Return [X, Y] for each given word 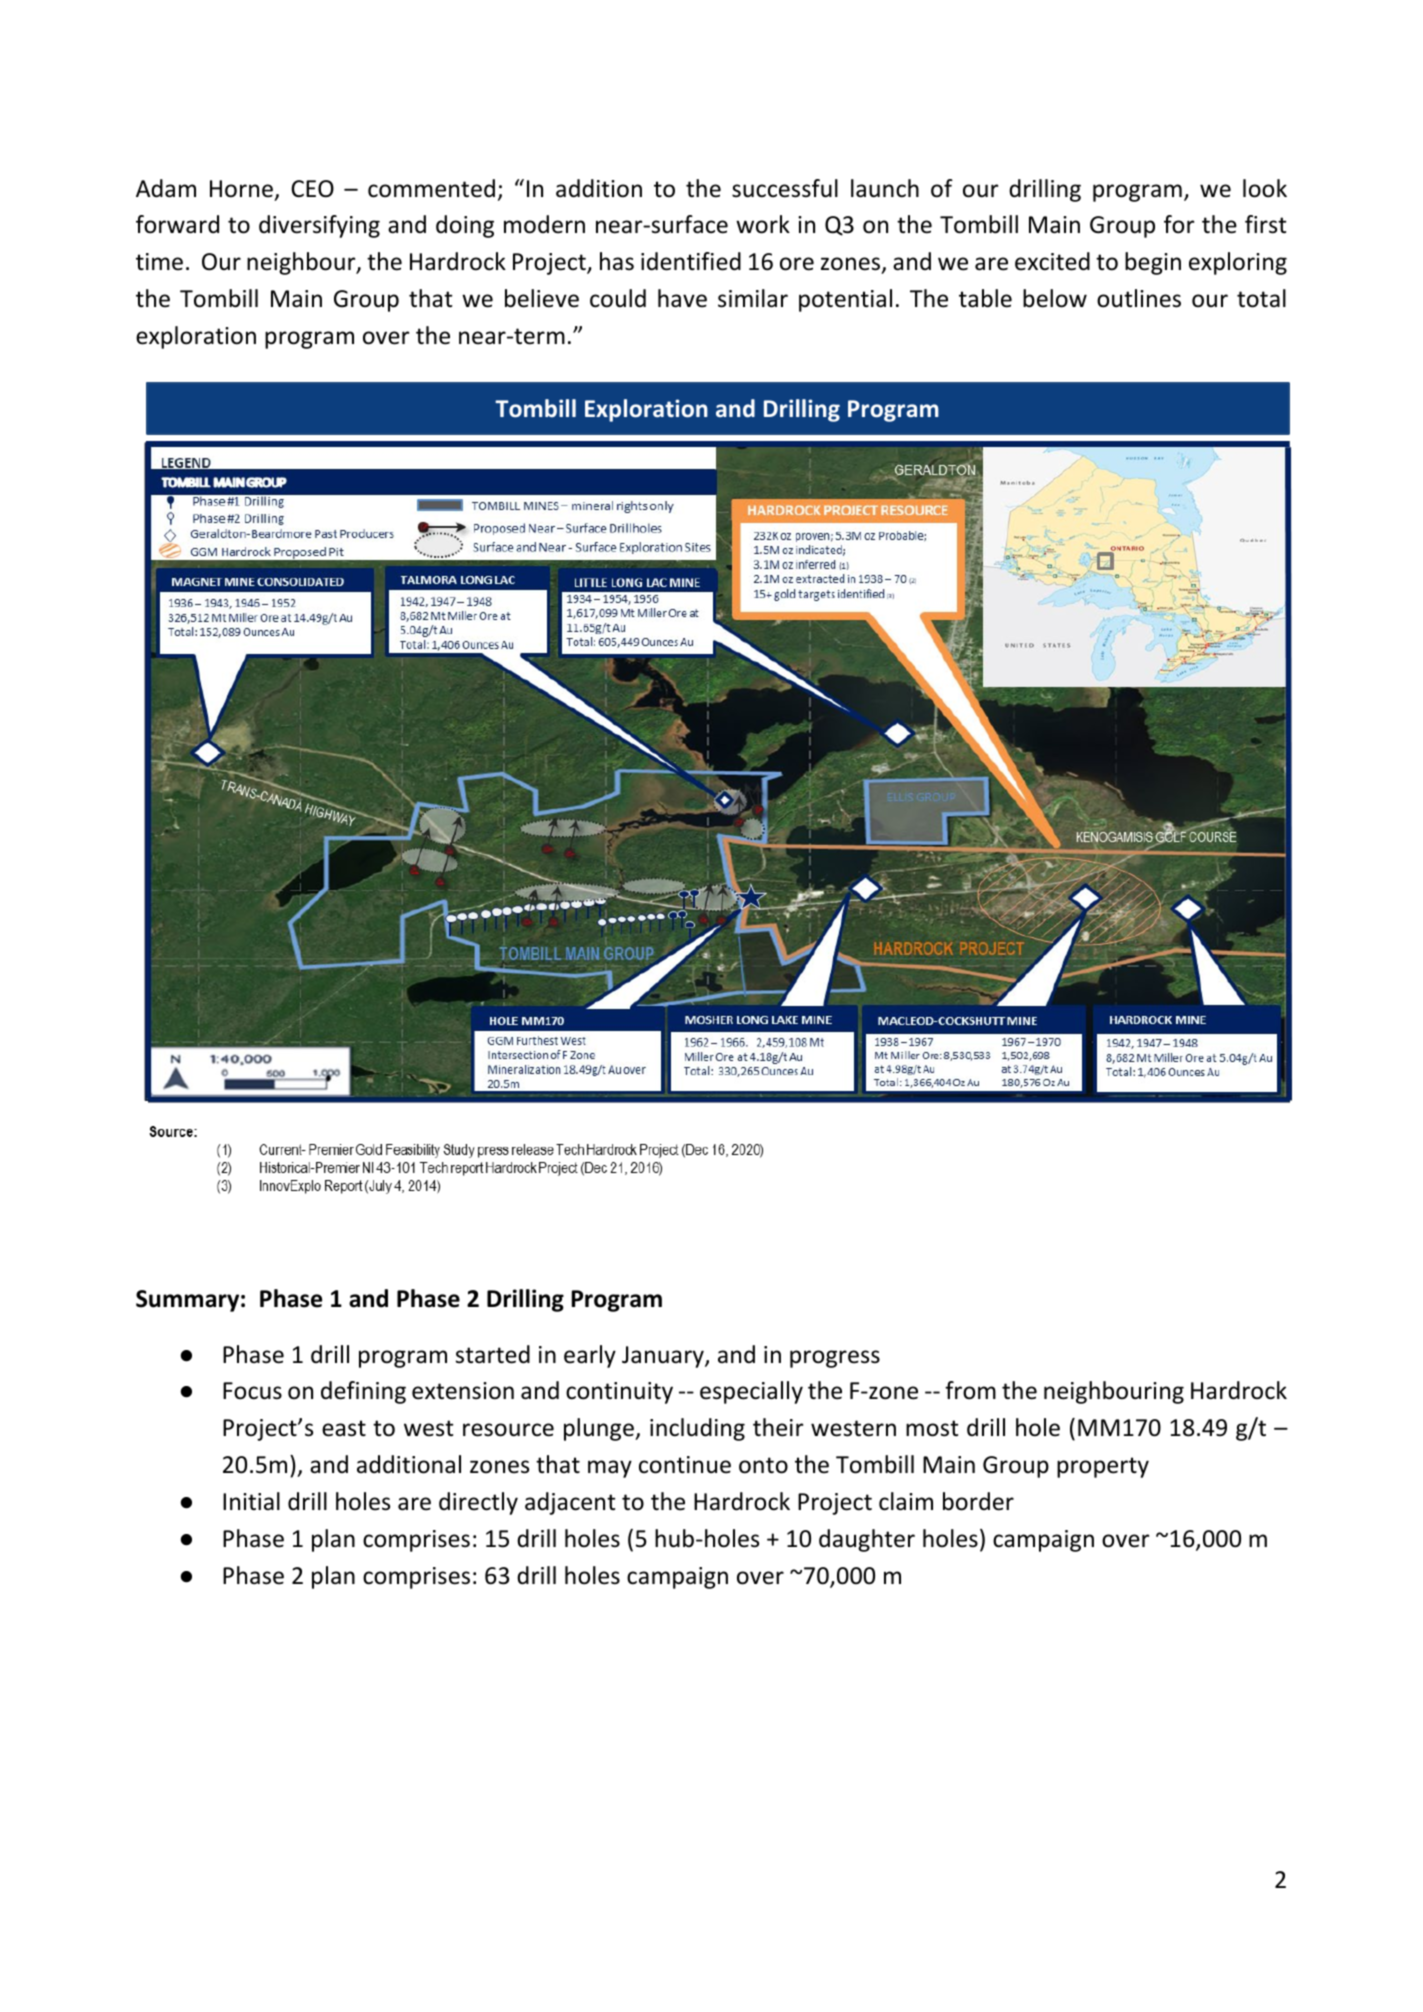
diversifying [319, 226]
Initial [251, 1501]
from [970, 1390]
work [763, 224]
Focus [252, 1391]
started [493, 1354]
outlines [1139, 298]
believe [542, 298]
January [664, 1357]
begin [1153, 263]
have [682, 298]
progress [835, 1359]
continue [685, 1465]
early [590, 1356]
